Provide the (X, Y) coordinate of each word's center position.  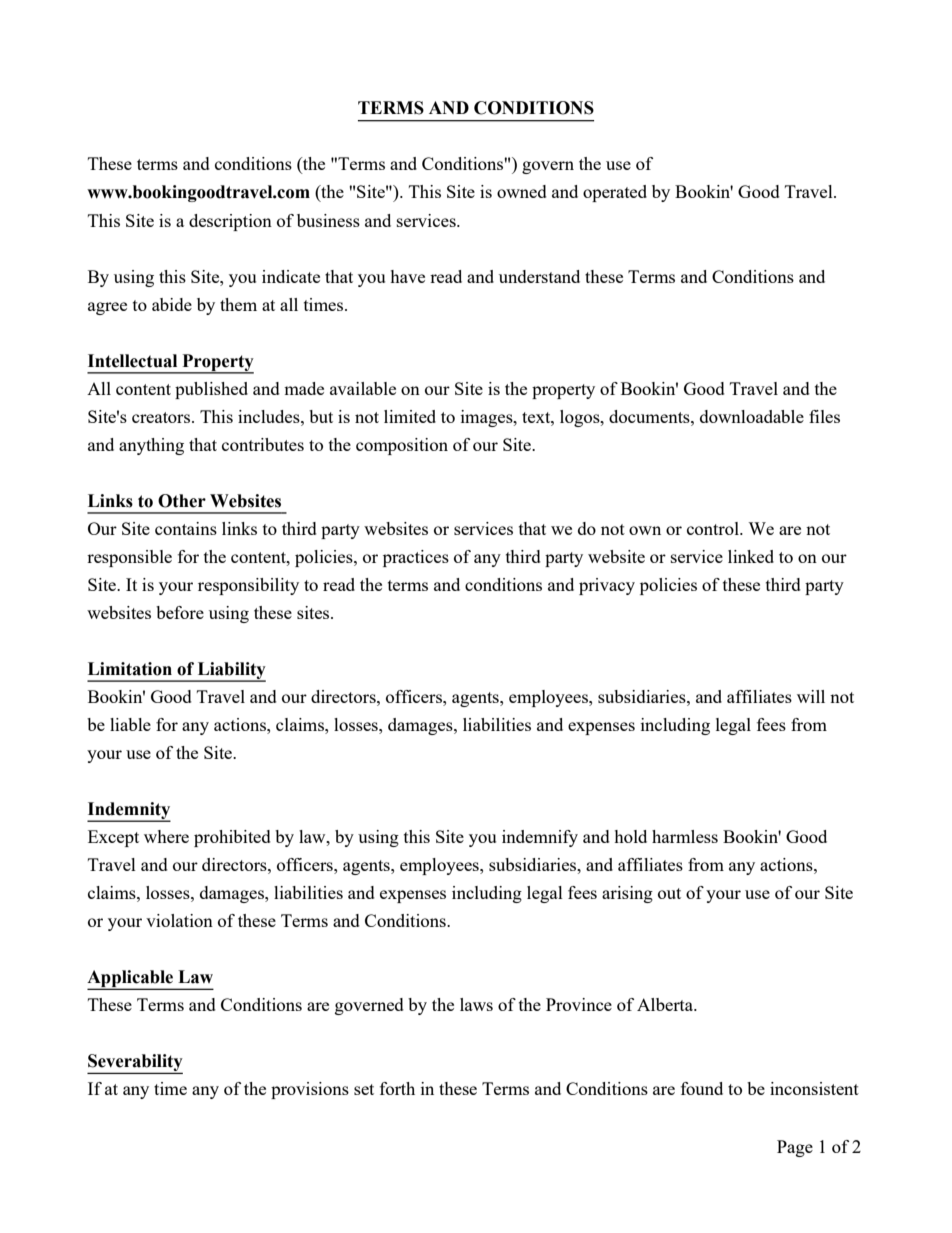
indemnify (540, 838)
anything (151, 446)
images (488, 418)
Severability (135, 1064)
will (811, 696)
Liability (230, 671)
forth (397, 1088)
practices (416, 558)
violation (179, 920)
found (702, 1088)
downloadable (752, 416)
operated (615, 193)
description (230, 222)
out (669, 893)
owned (522, 191)
